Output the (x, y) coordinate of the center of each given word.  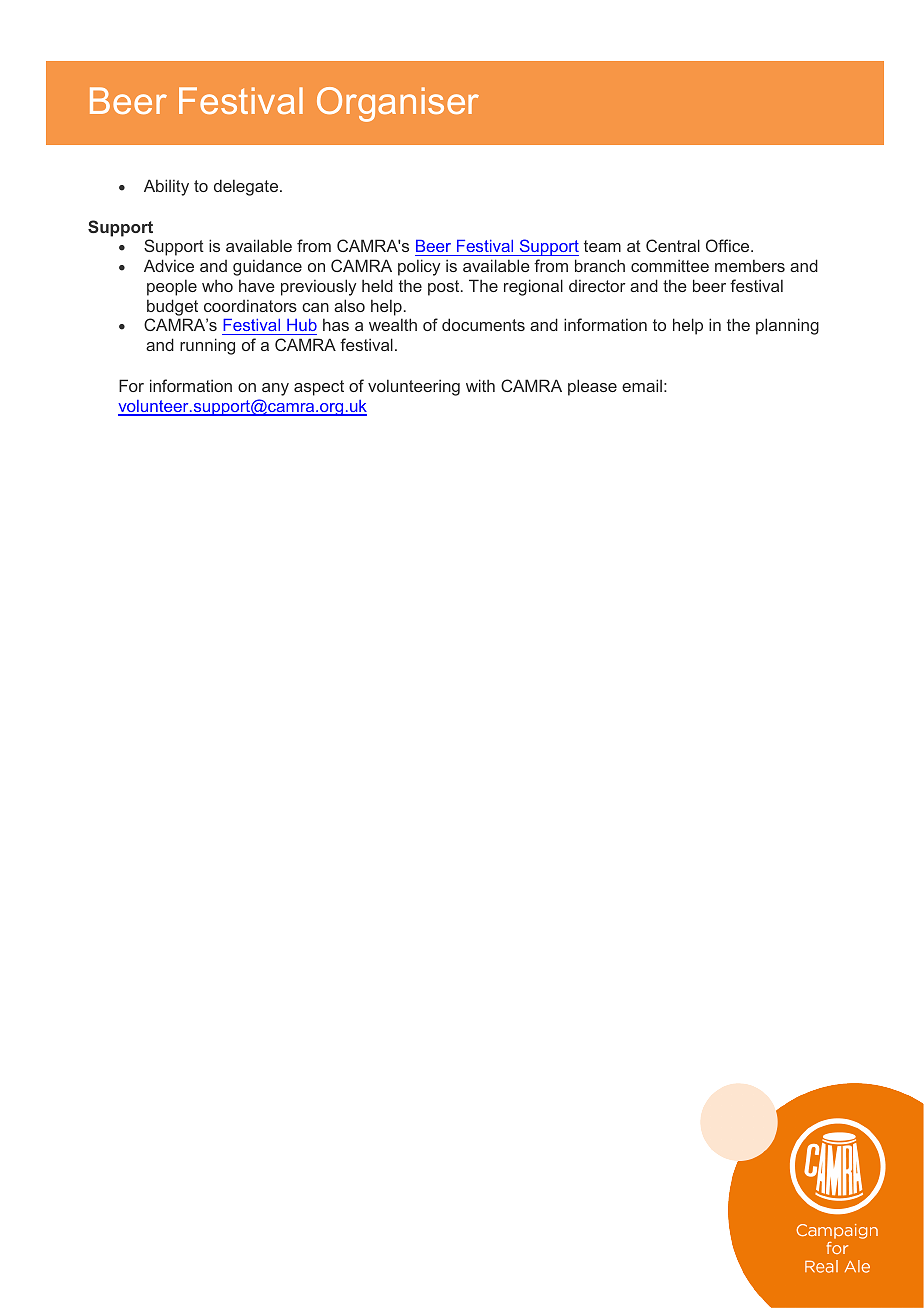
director (597, 285)
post (445, 288)
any (275, 389)
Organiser (398, 104)
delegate (247, 187)
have (257, 285)
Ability (166, 187)
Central (673, 245)
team (602, 246)
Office (729, 245)
